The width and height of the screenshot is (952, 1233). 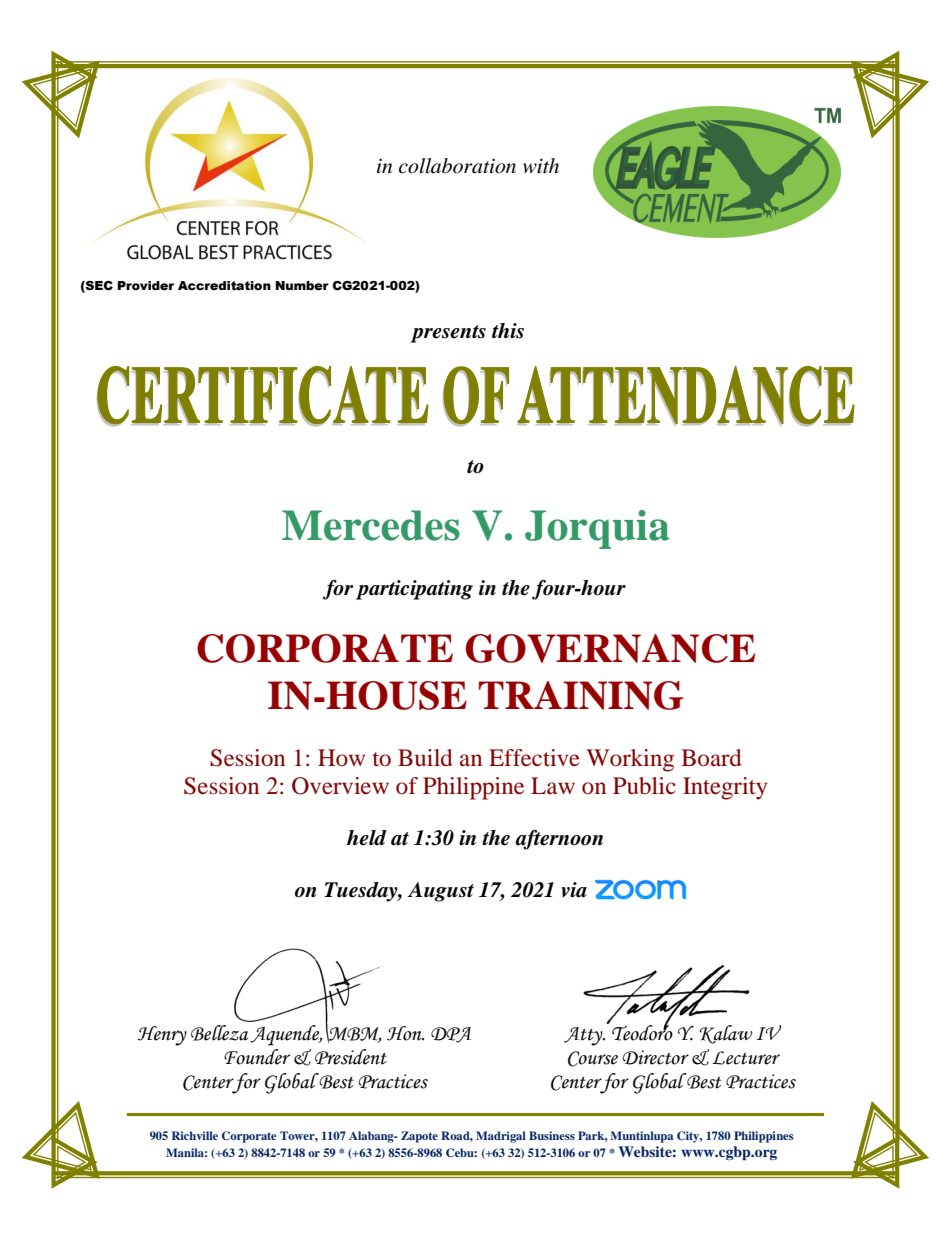 What do you see at coordinates (224, 286) in the screenshot?
I see `Accreditation` at bounding box center [224, 286].
